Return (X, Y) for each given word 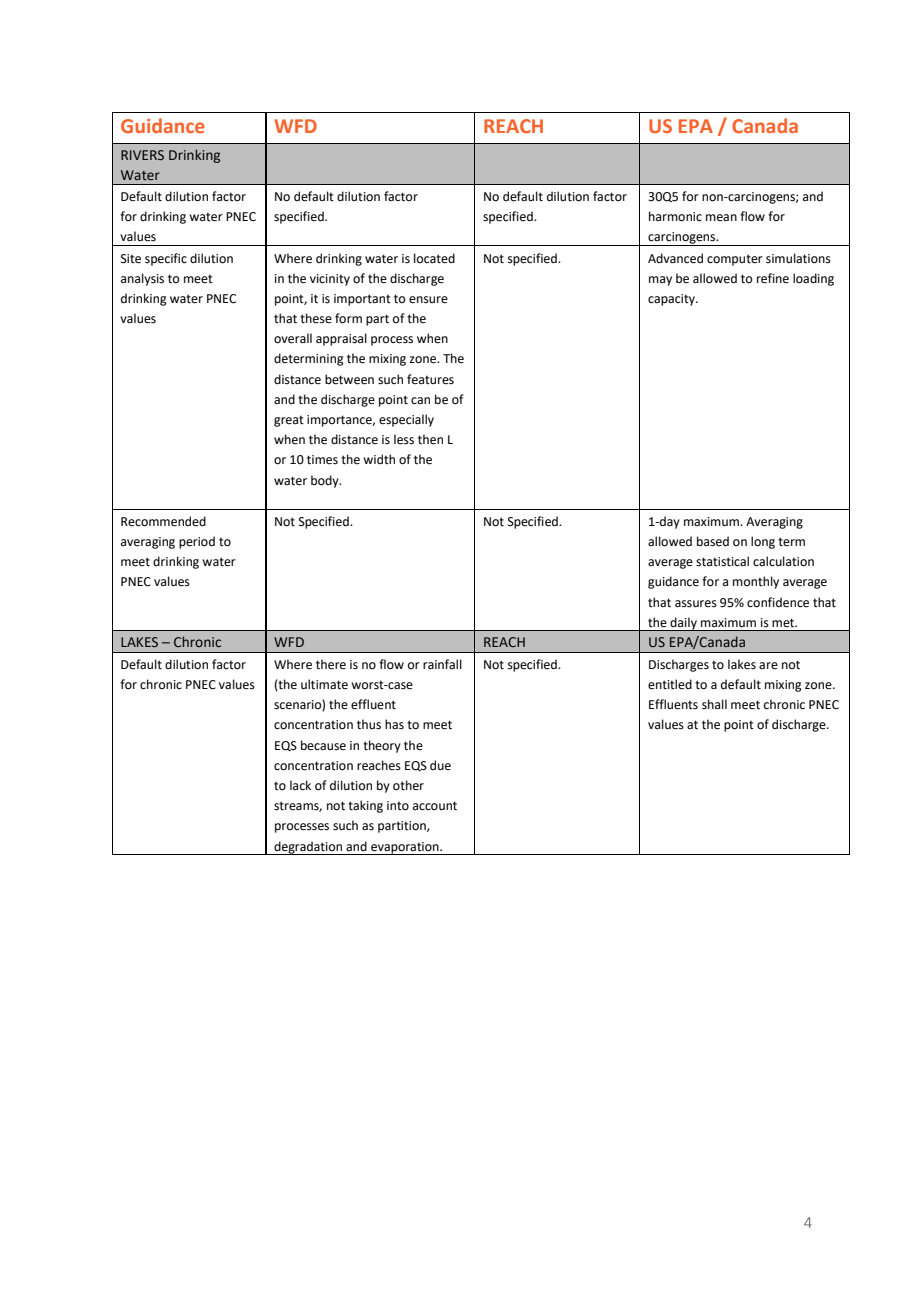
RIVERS (142, 155)
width (379, 459)
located (434, 258)
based (713, 541)
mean (721, 218)
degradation (308, 848)
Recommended (163, 521)
